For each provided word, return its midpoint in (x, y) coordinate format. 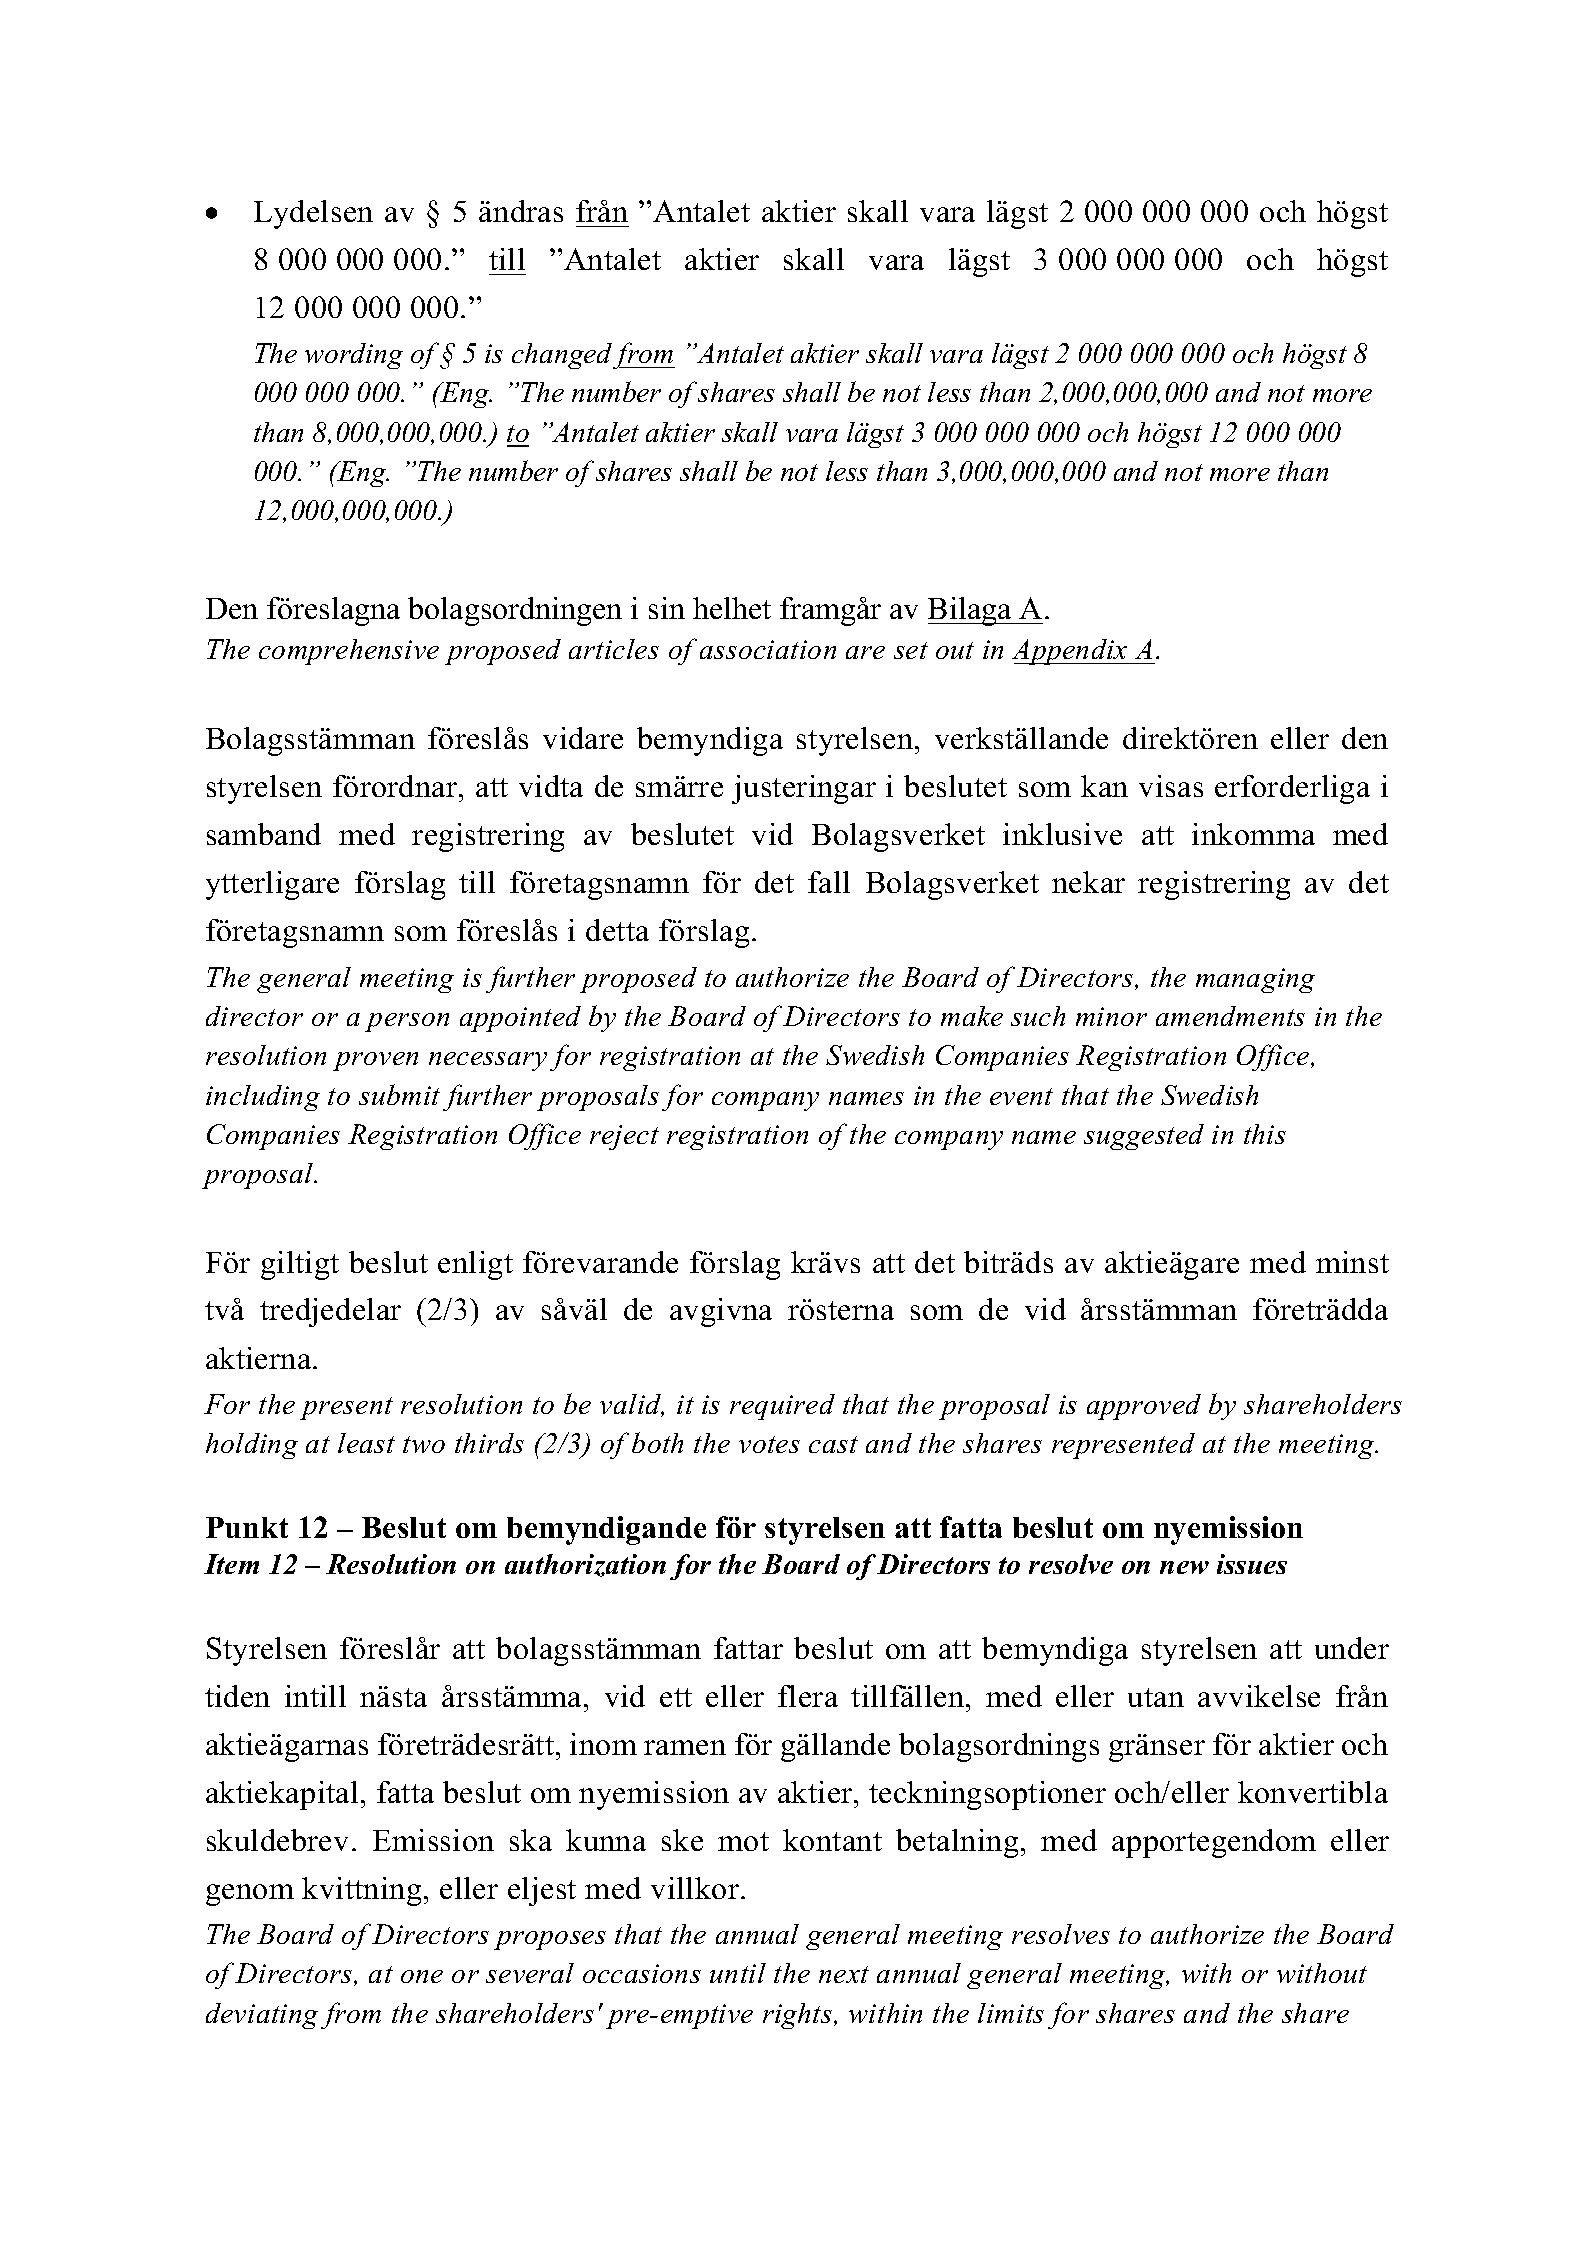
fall (829, 882)
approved (1144, 1407)
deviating (262, 2016)
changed (563, 356)
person (407, 1022)
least (366, 1443)
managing (1255, 980)
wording (354, 356)
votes (769, 1444)
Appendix (1071, 652)
